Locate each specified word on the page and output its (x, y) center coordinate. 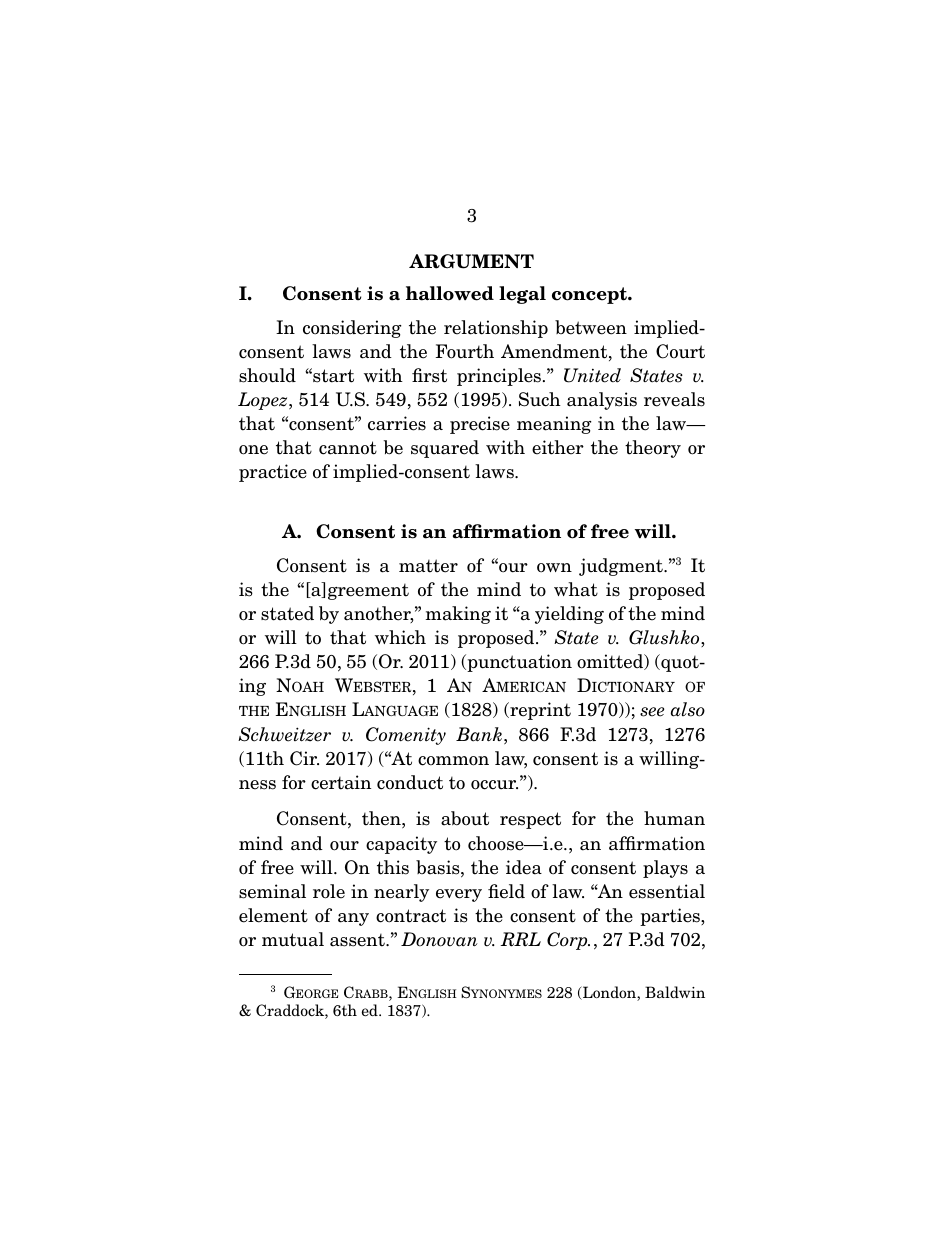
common (453, 761)
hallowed (450, 293)
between (591, 327)
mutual (293, 939)
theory (653, 449)
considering (352, 329)
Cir (304, 758)
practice (273, 473)
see (652, 712)
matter (428, 566)
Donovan (439, 939)
